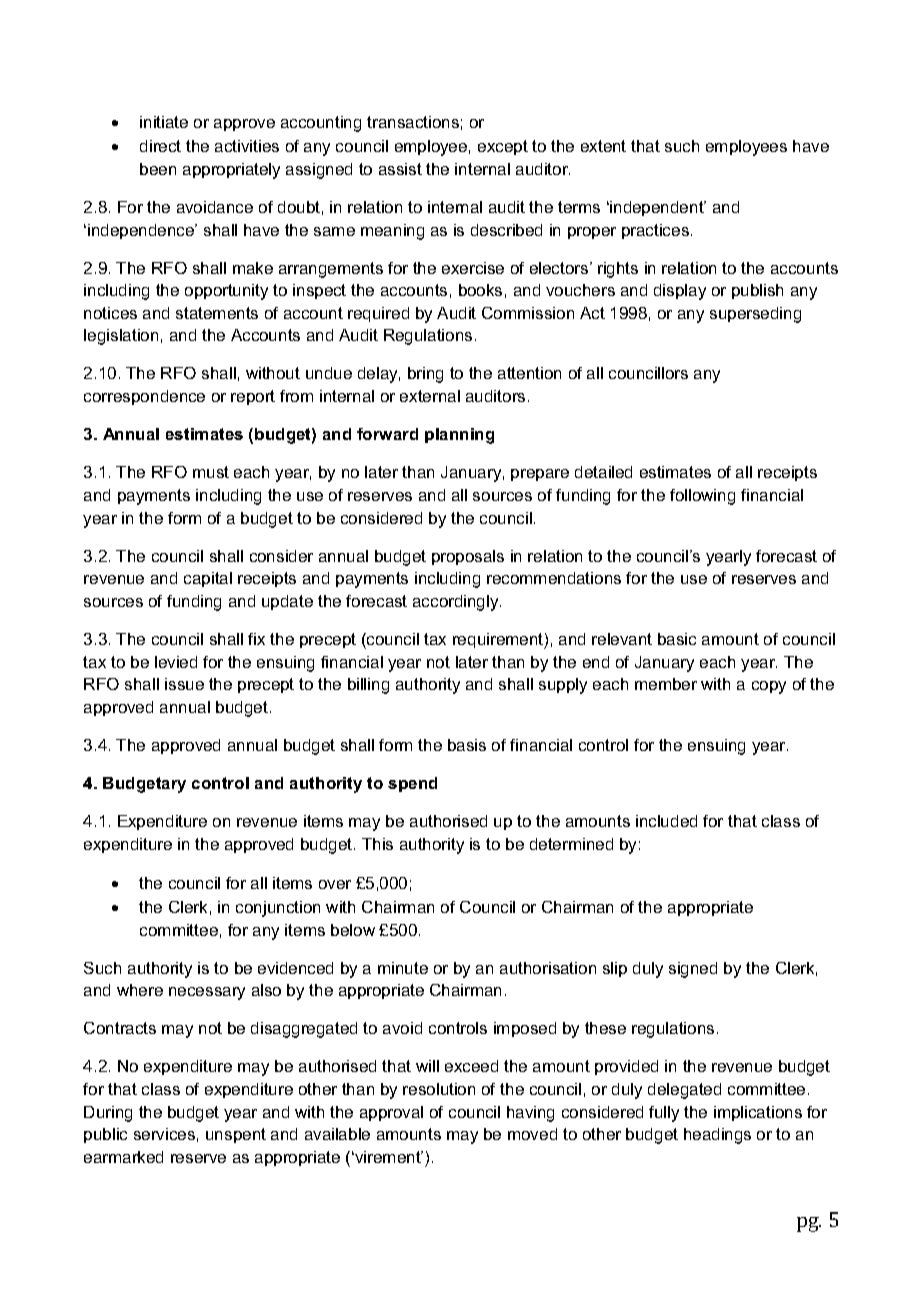 Image resolution: width=924 pixels, height=1308 pixels. Describe the element at coordinates (439, 1089) in the screenshot. I see `resolution` at that location.
